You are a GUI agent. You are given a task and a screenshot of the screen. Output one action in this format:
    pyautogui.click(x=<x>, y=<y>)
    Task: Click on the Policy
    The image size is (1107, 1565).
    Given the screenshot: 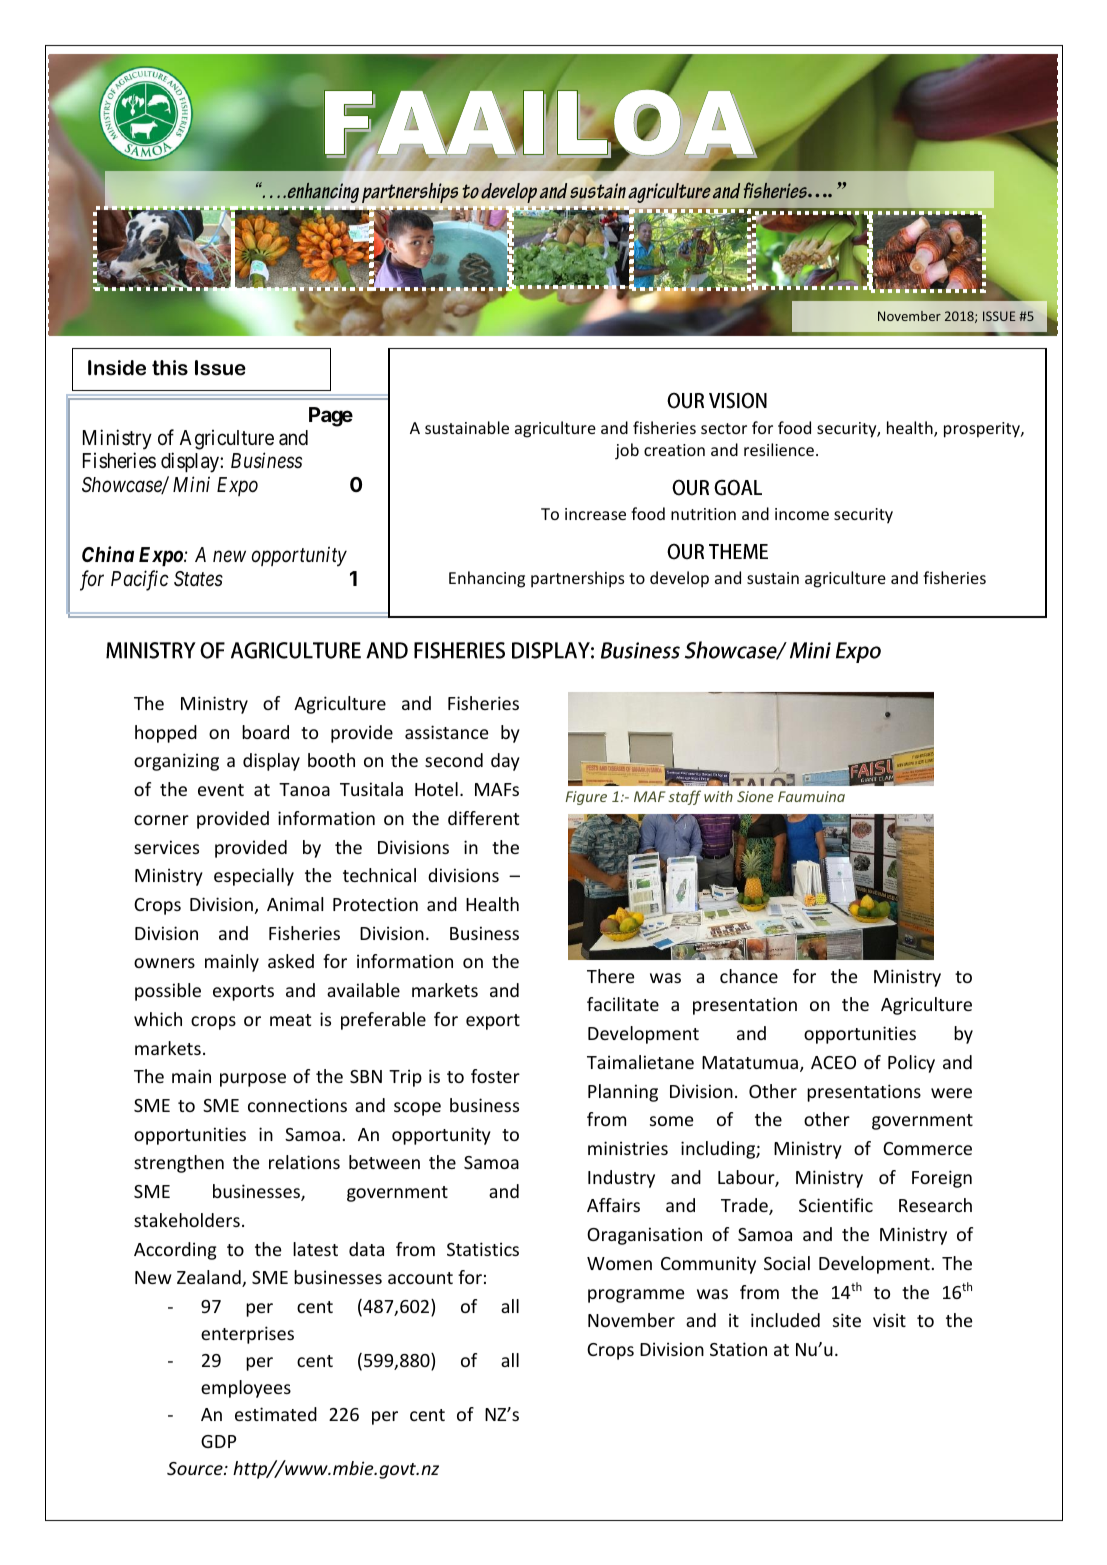 What is the action you would take?
    pyautogui.click(x=911, y=1064)
